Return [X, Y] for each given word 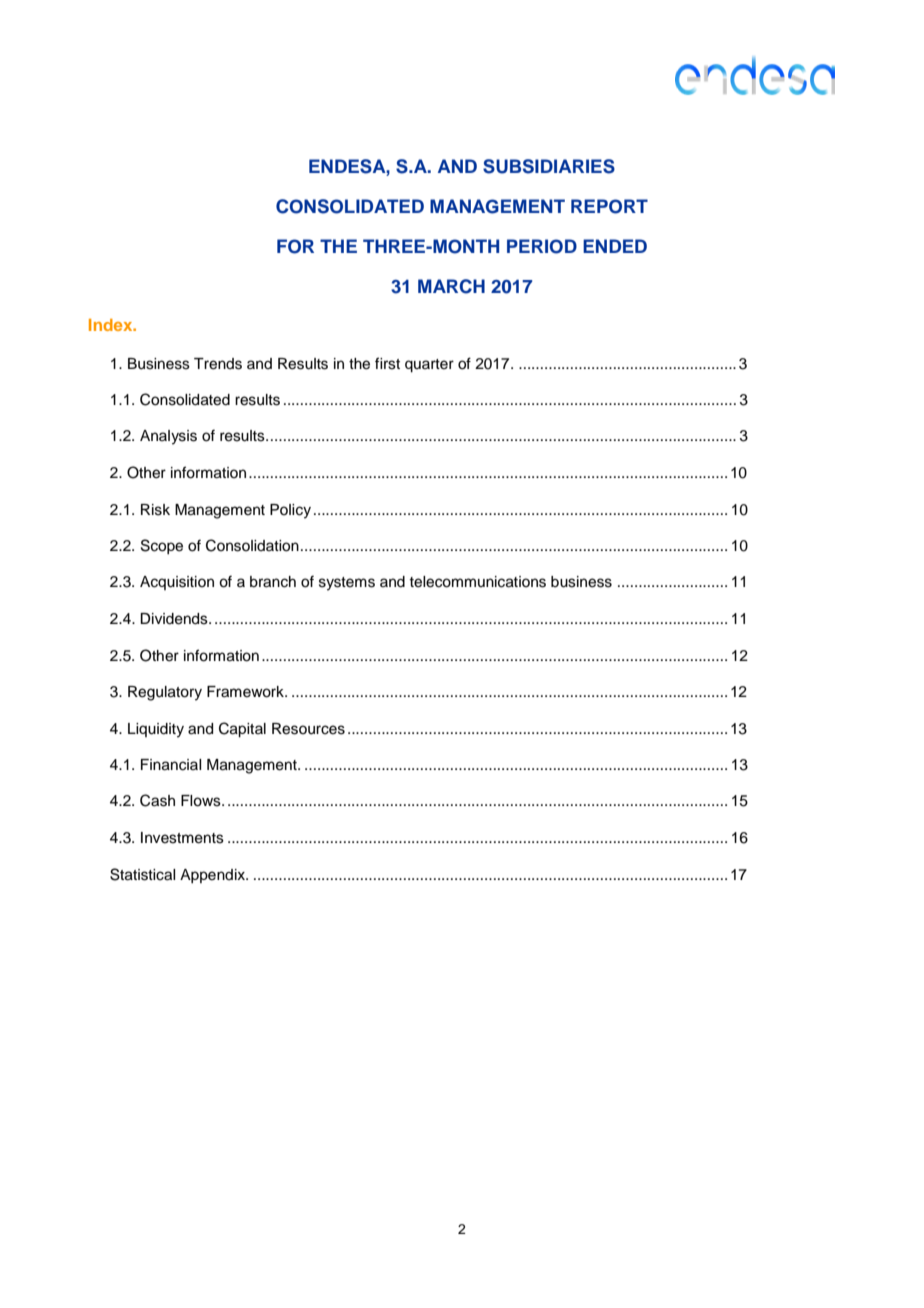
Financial [171, 765]
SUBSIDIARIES [549, 166]
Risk [155, 510]
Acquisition [177, 583]
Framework [246, 692]
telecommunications [477, 582]
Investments [182, 838]
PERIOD [542, 246]
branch [273, 582]
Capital [242, 730]
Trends [218, 364]
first [387, 363]
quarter [429, 366]
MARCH [451, 286]
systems [347, 584]
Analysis [168, 437]
